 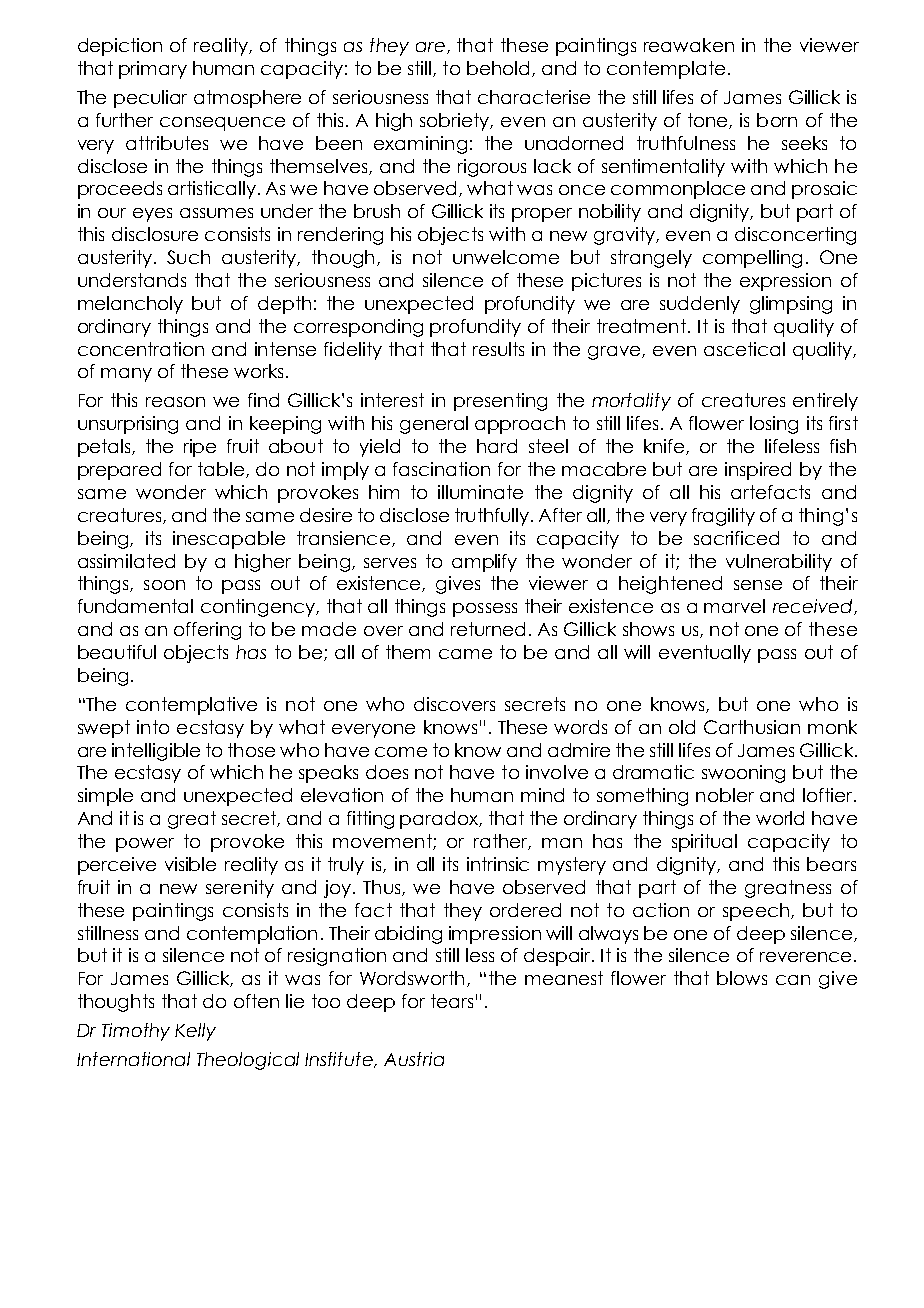 What do you see at coordinates (777, 120) in the document?
I see `born` at bounding box center [777, 120].
